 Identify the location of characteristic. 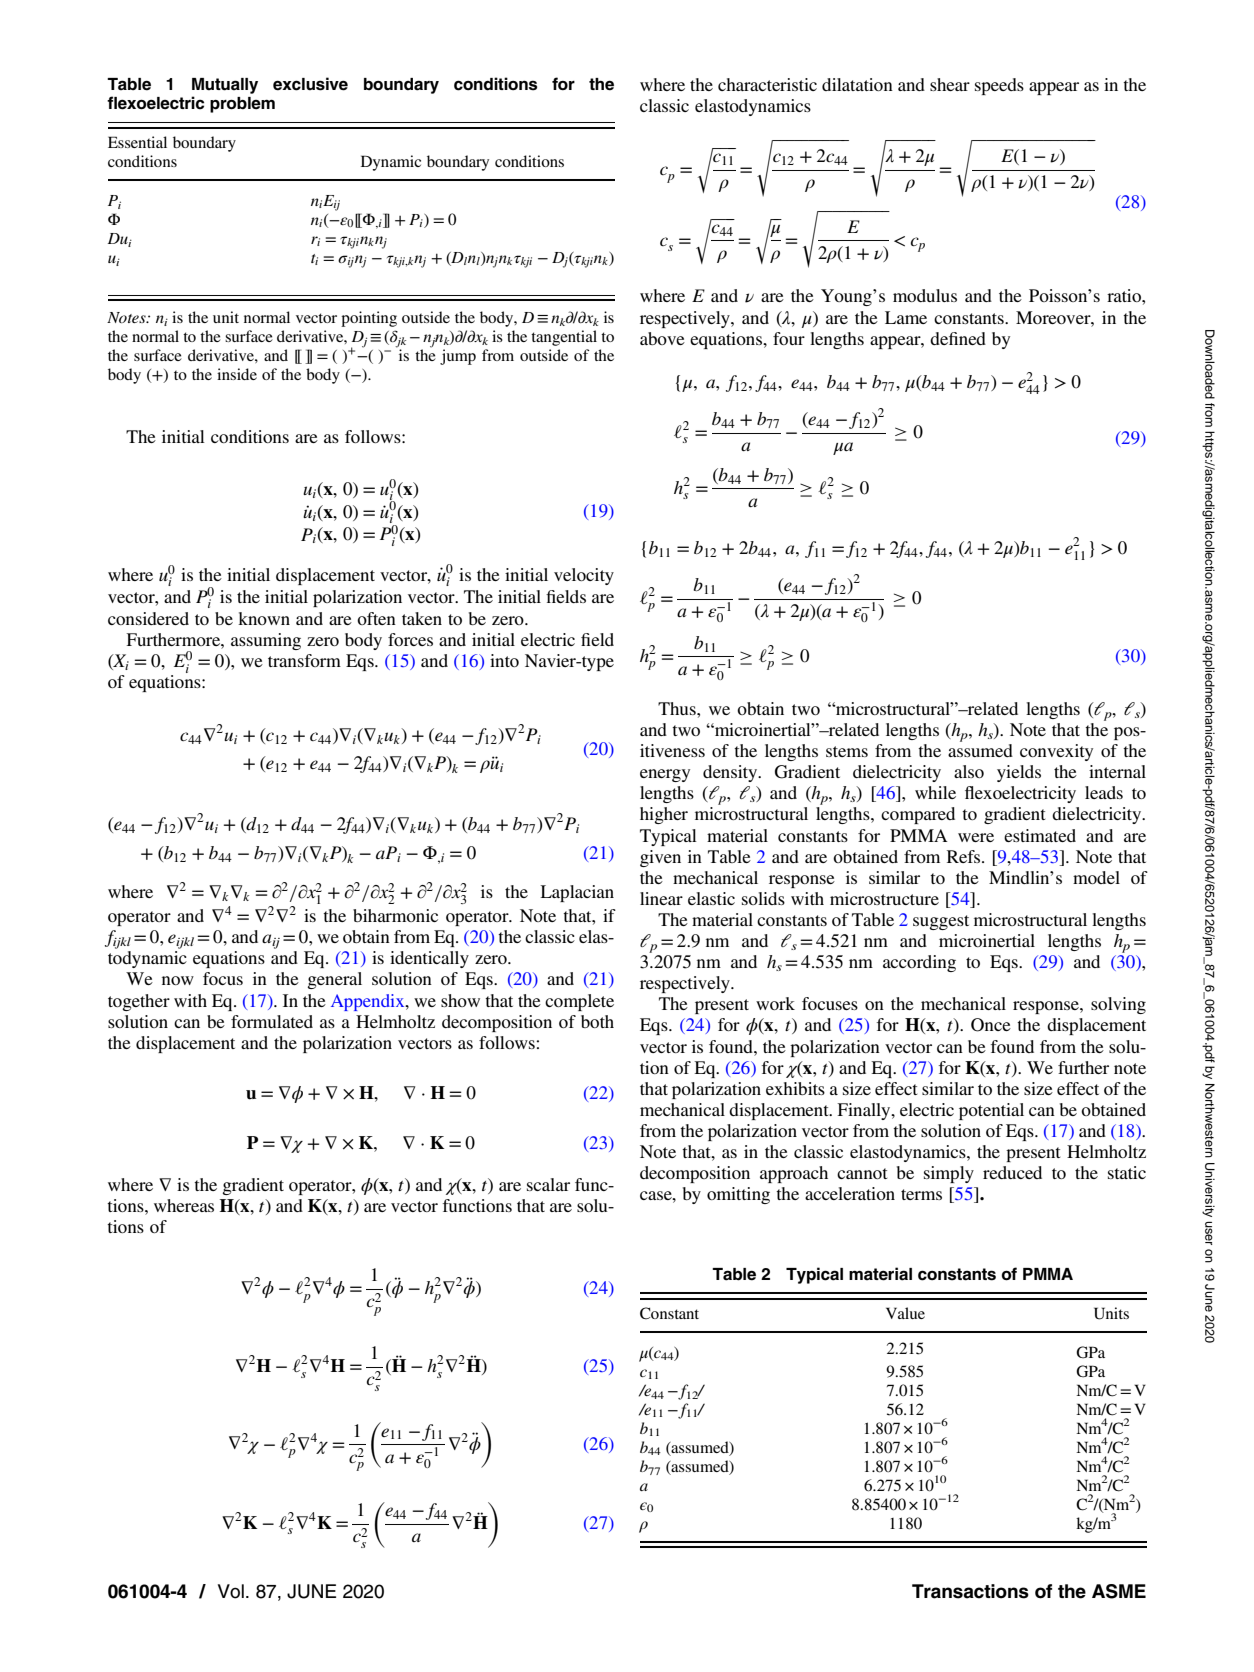
(767, 84).
